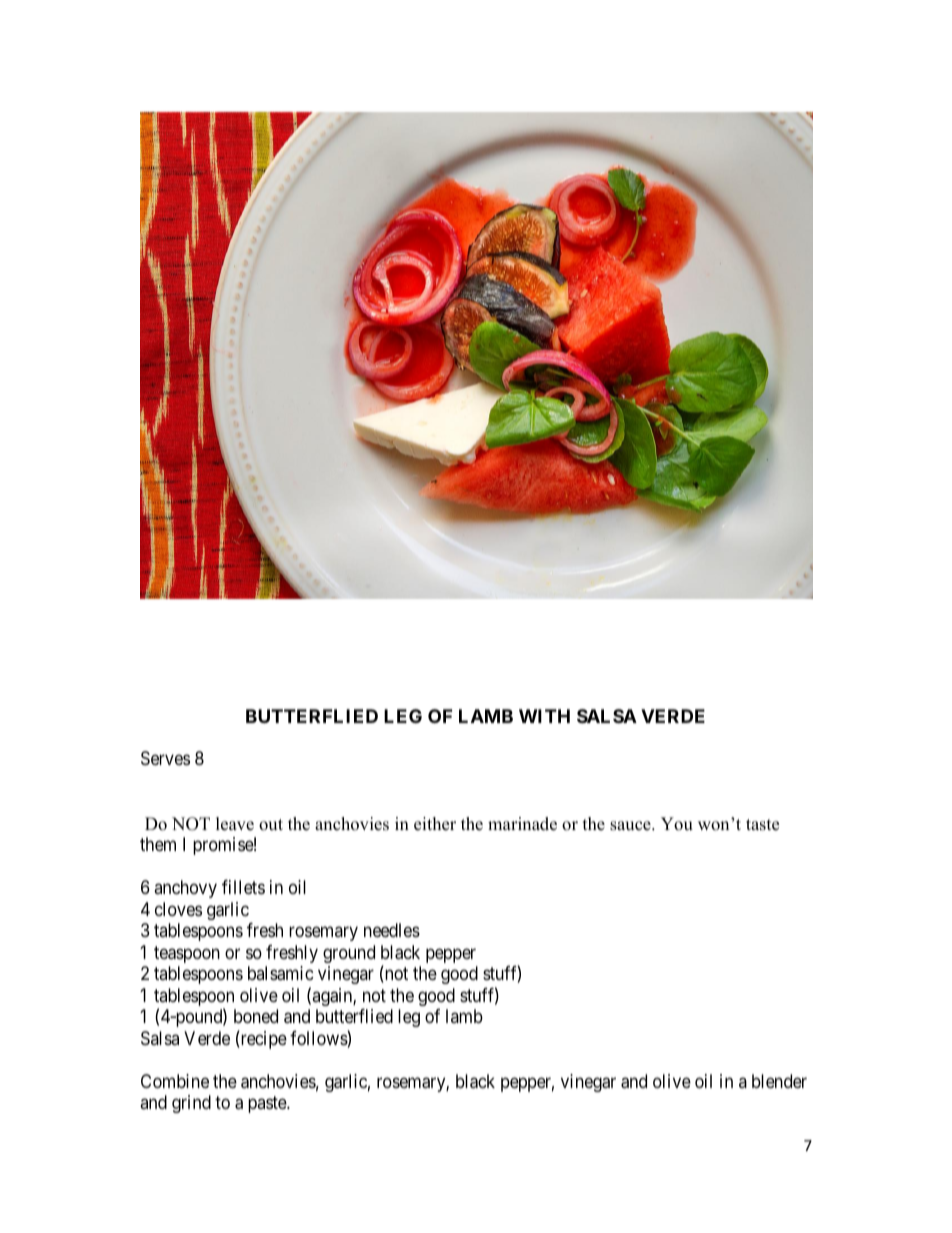  I want to click on You, so click(677, 824).
